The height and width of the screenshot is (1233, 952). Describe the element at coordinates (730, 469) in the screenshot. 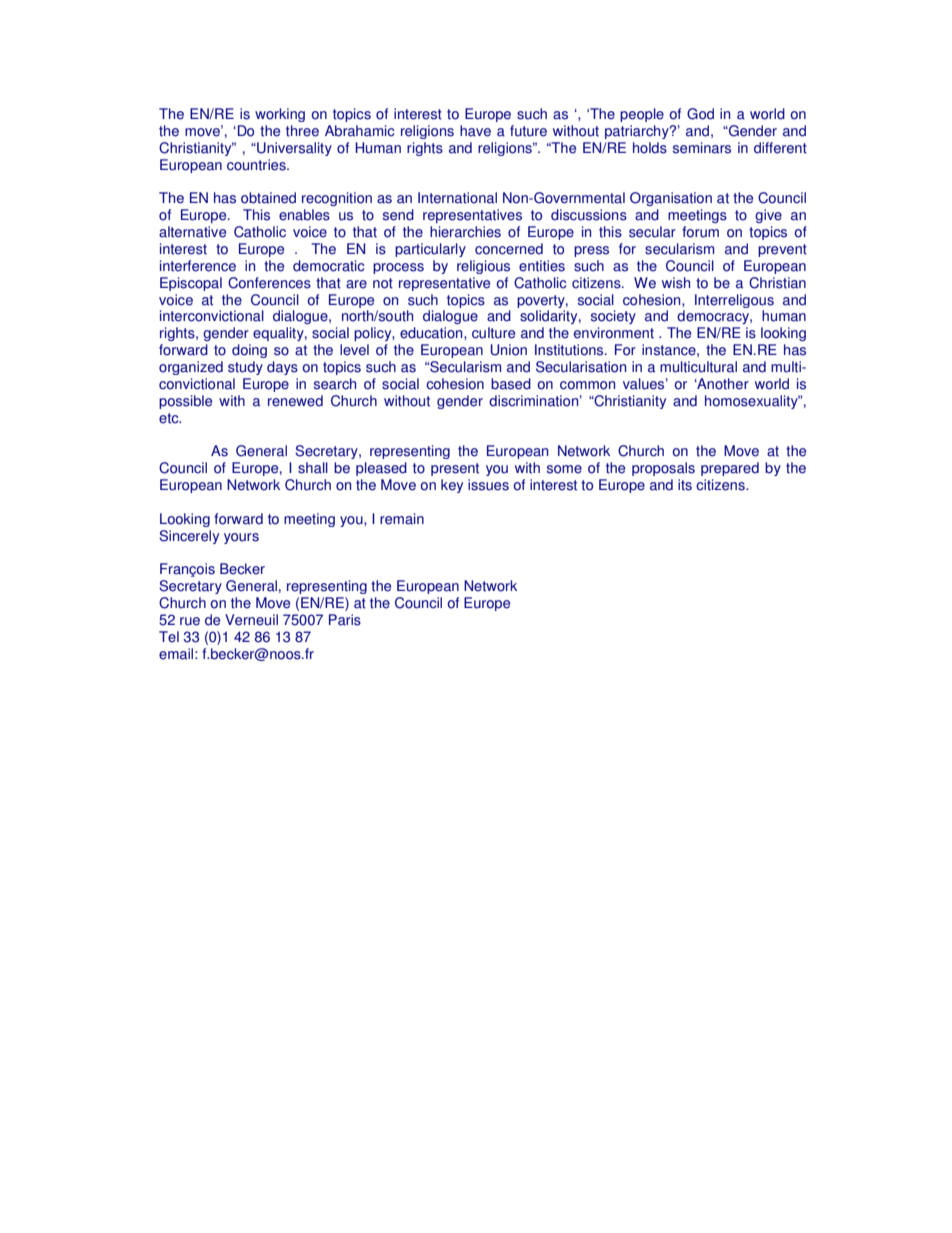

I see `prepared` at that location.
